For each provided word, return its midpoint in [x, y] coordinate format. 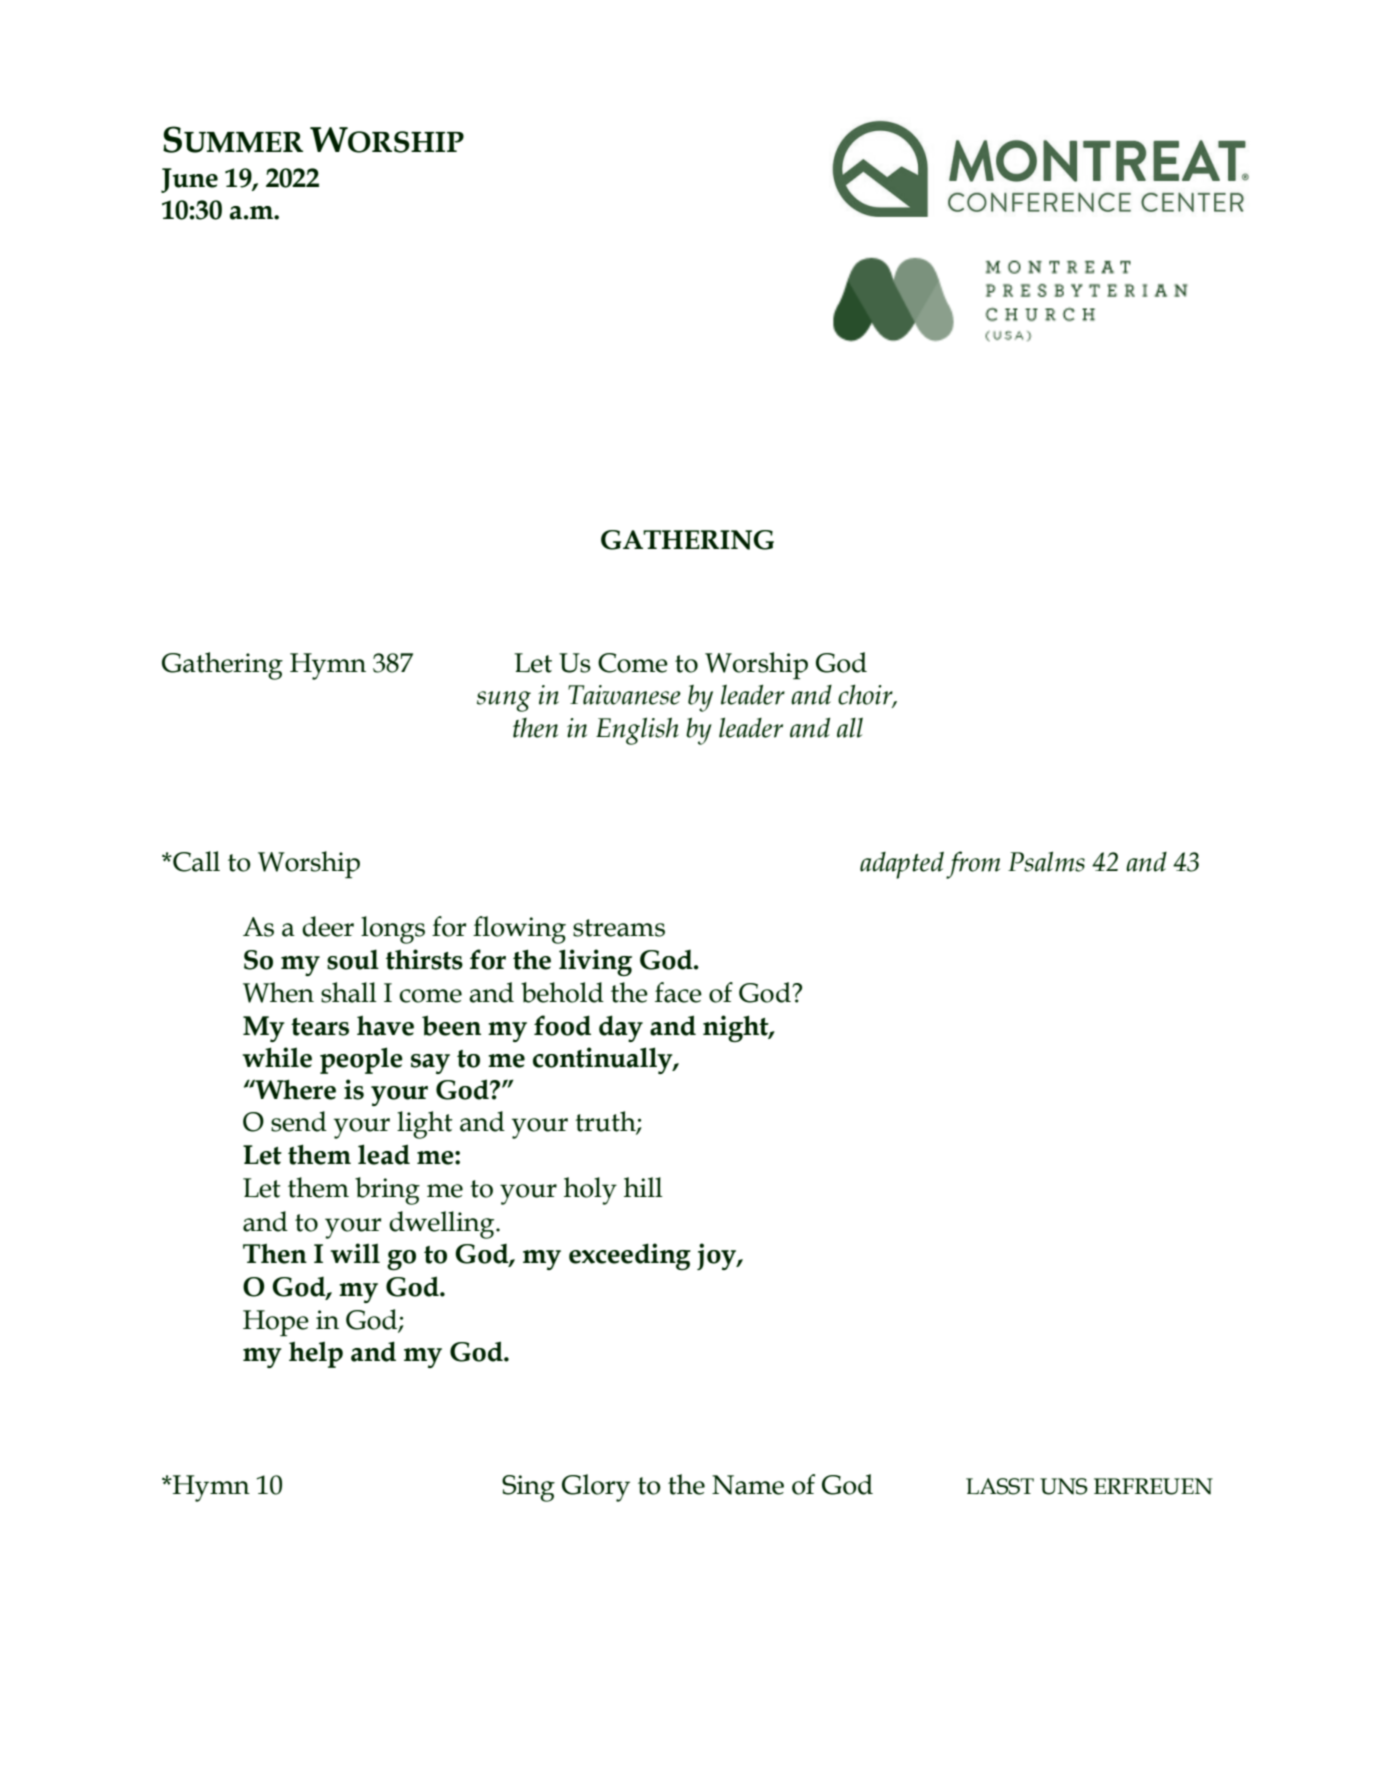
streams [619, 928]
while [277, 1057]
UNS [1064, 1486]
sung [504, 701]
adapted [902, 865]
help [316, 1354]
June [189, 180]
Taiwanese [624, 695]
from [973, 865]
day [621, 1028]
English [637, 731]
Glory [596, 1488]
